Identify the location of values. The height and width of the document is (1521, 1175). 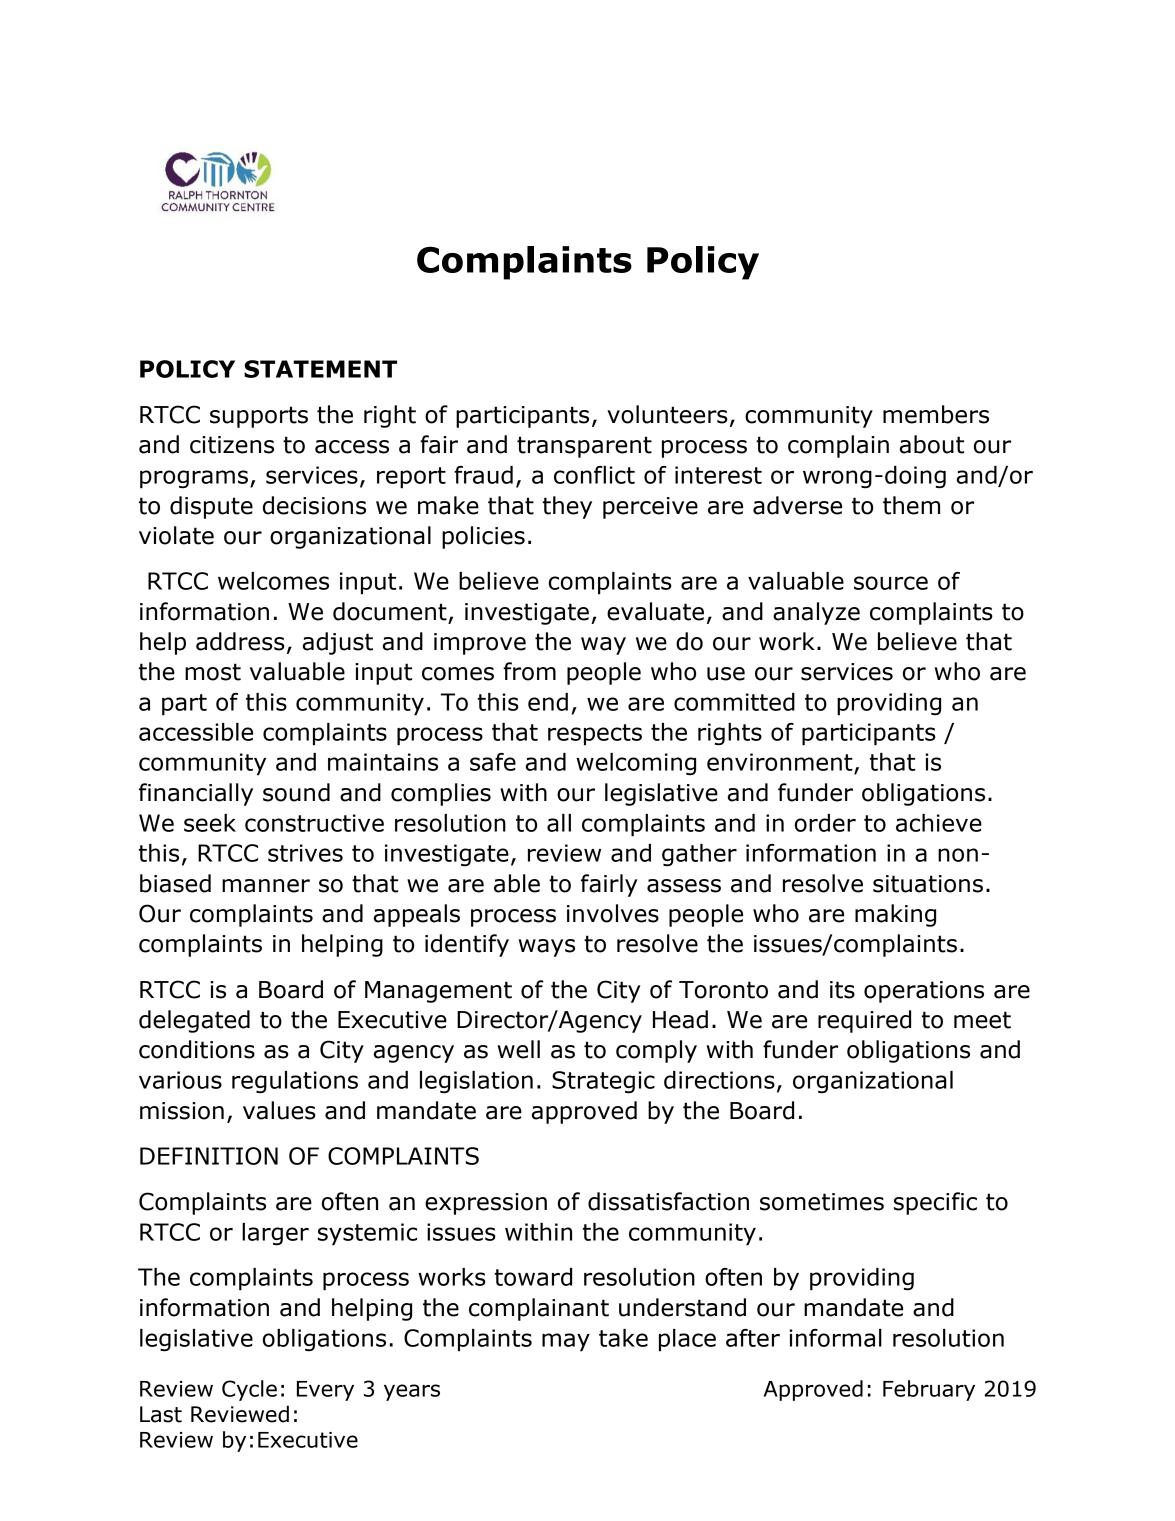
(279, 1110).
